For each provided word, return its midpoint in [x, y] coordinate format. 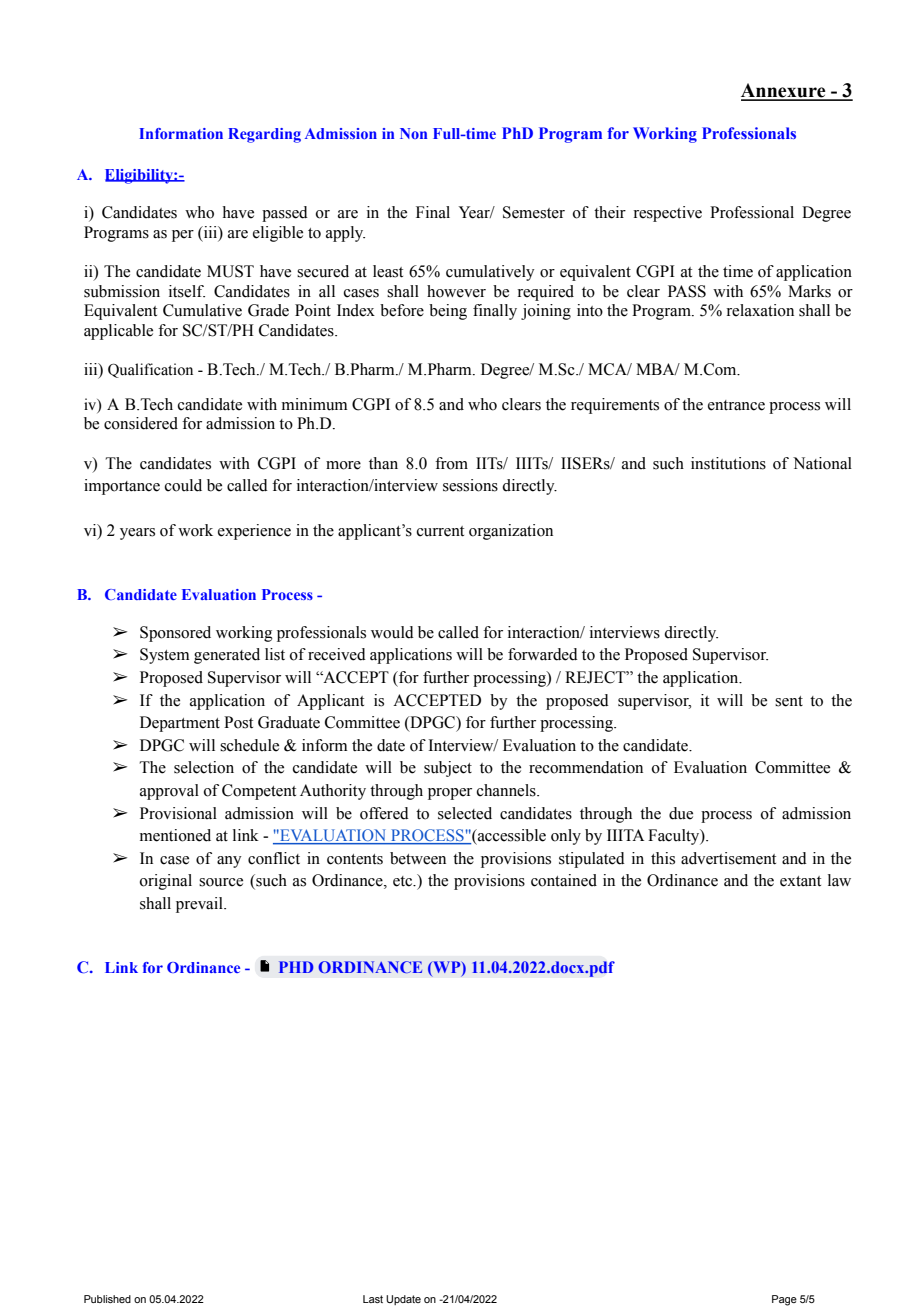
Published [107, 1299]
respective [667, 214]
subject [448, 769]
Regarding [264, 135]
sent [789, 701]
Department [180, 724]
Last [373, 1299]
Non [413, 133]
